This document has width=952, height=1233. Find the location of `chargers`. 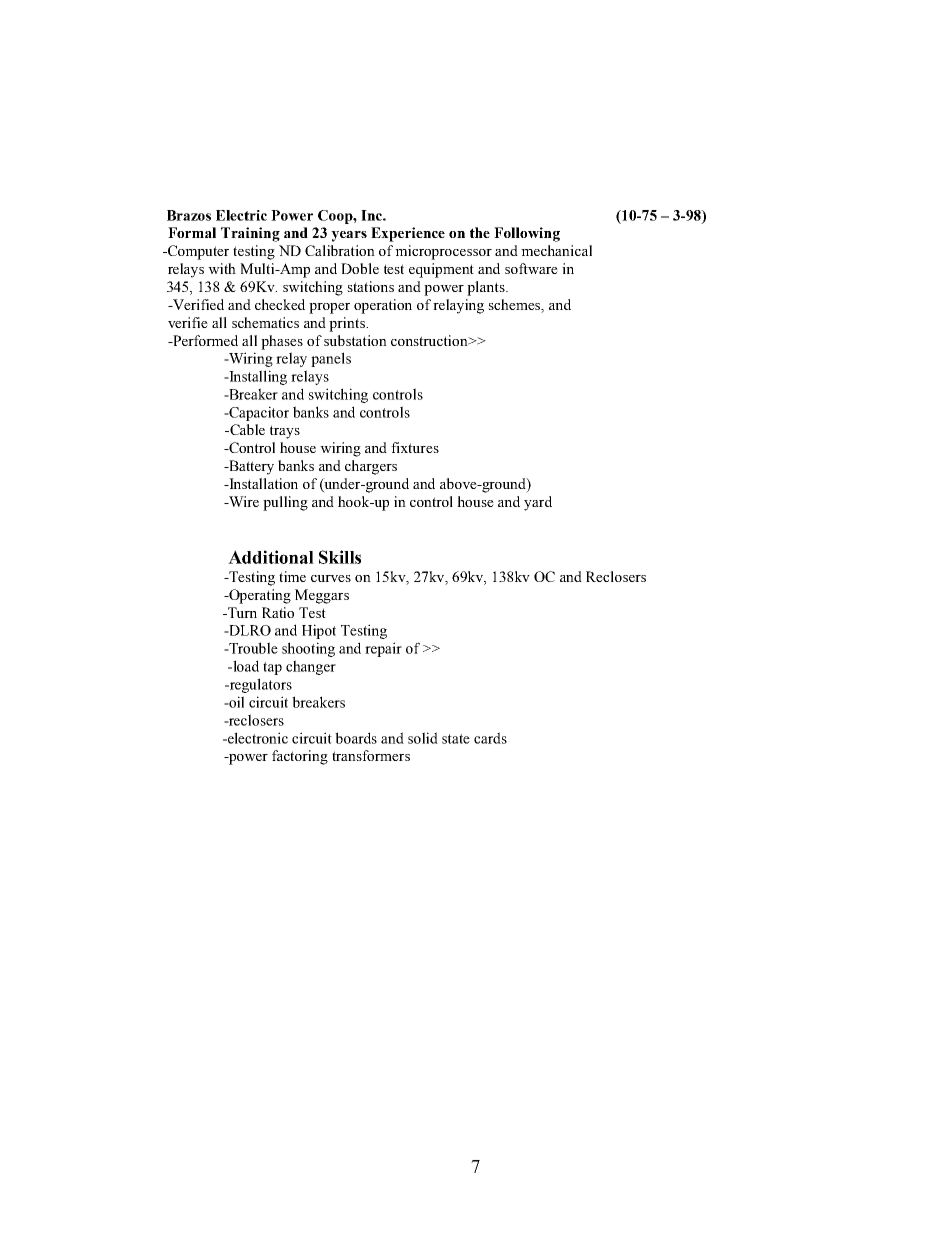

chargers is located at coordinates (371, 467).
